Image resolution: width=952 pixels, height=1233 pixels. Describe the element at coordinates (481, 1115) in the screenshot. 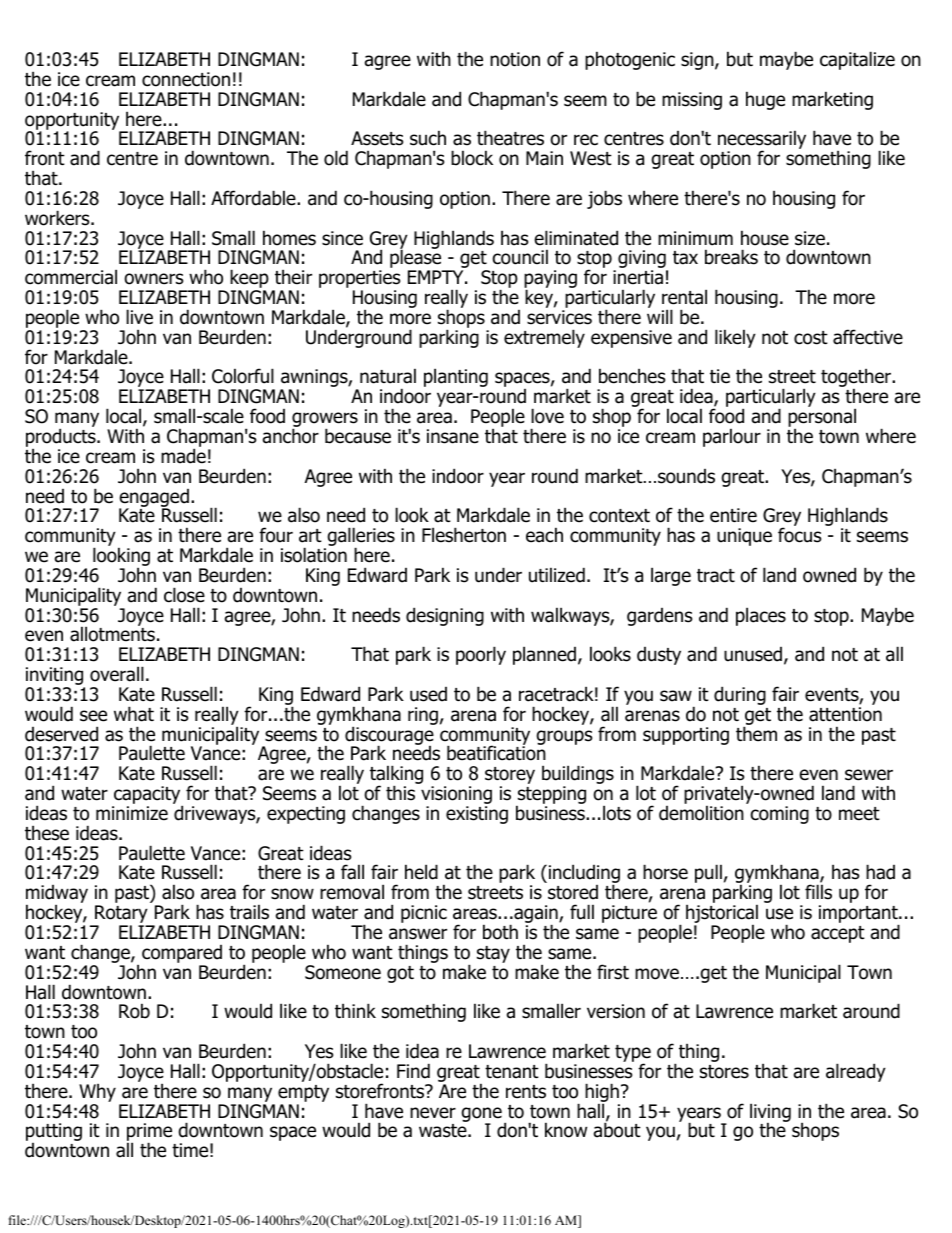

I see `gone` at that location.
